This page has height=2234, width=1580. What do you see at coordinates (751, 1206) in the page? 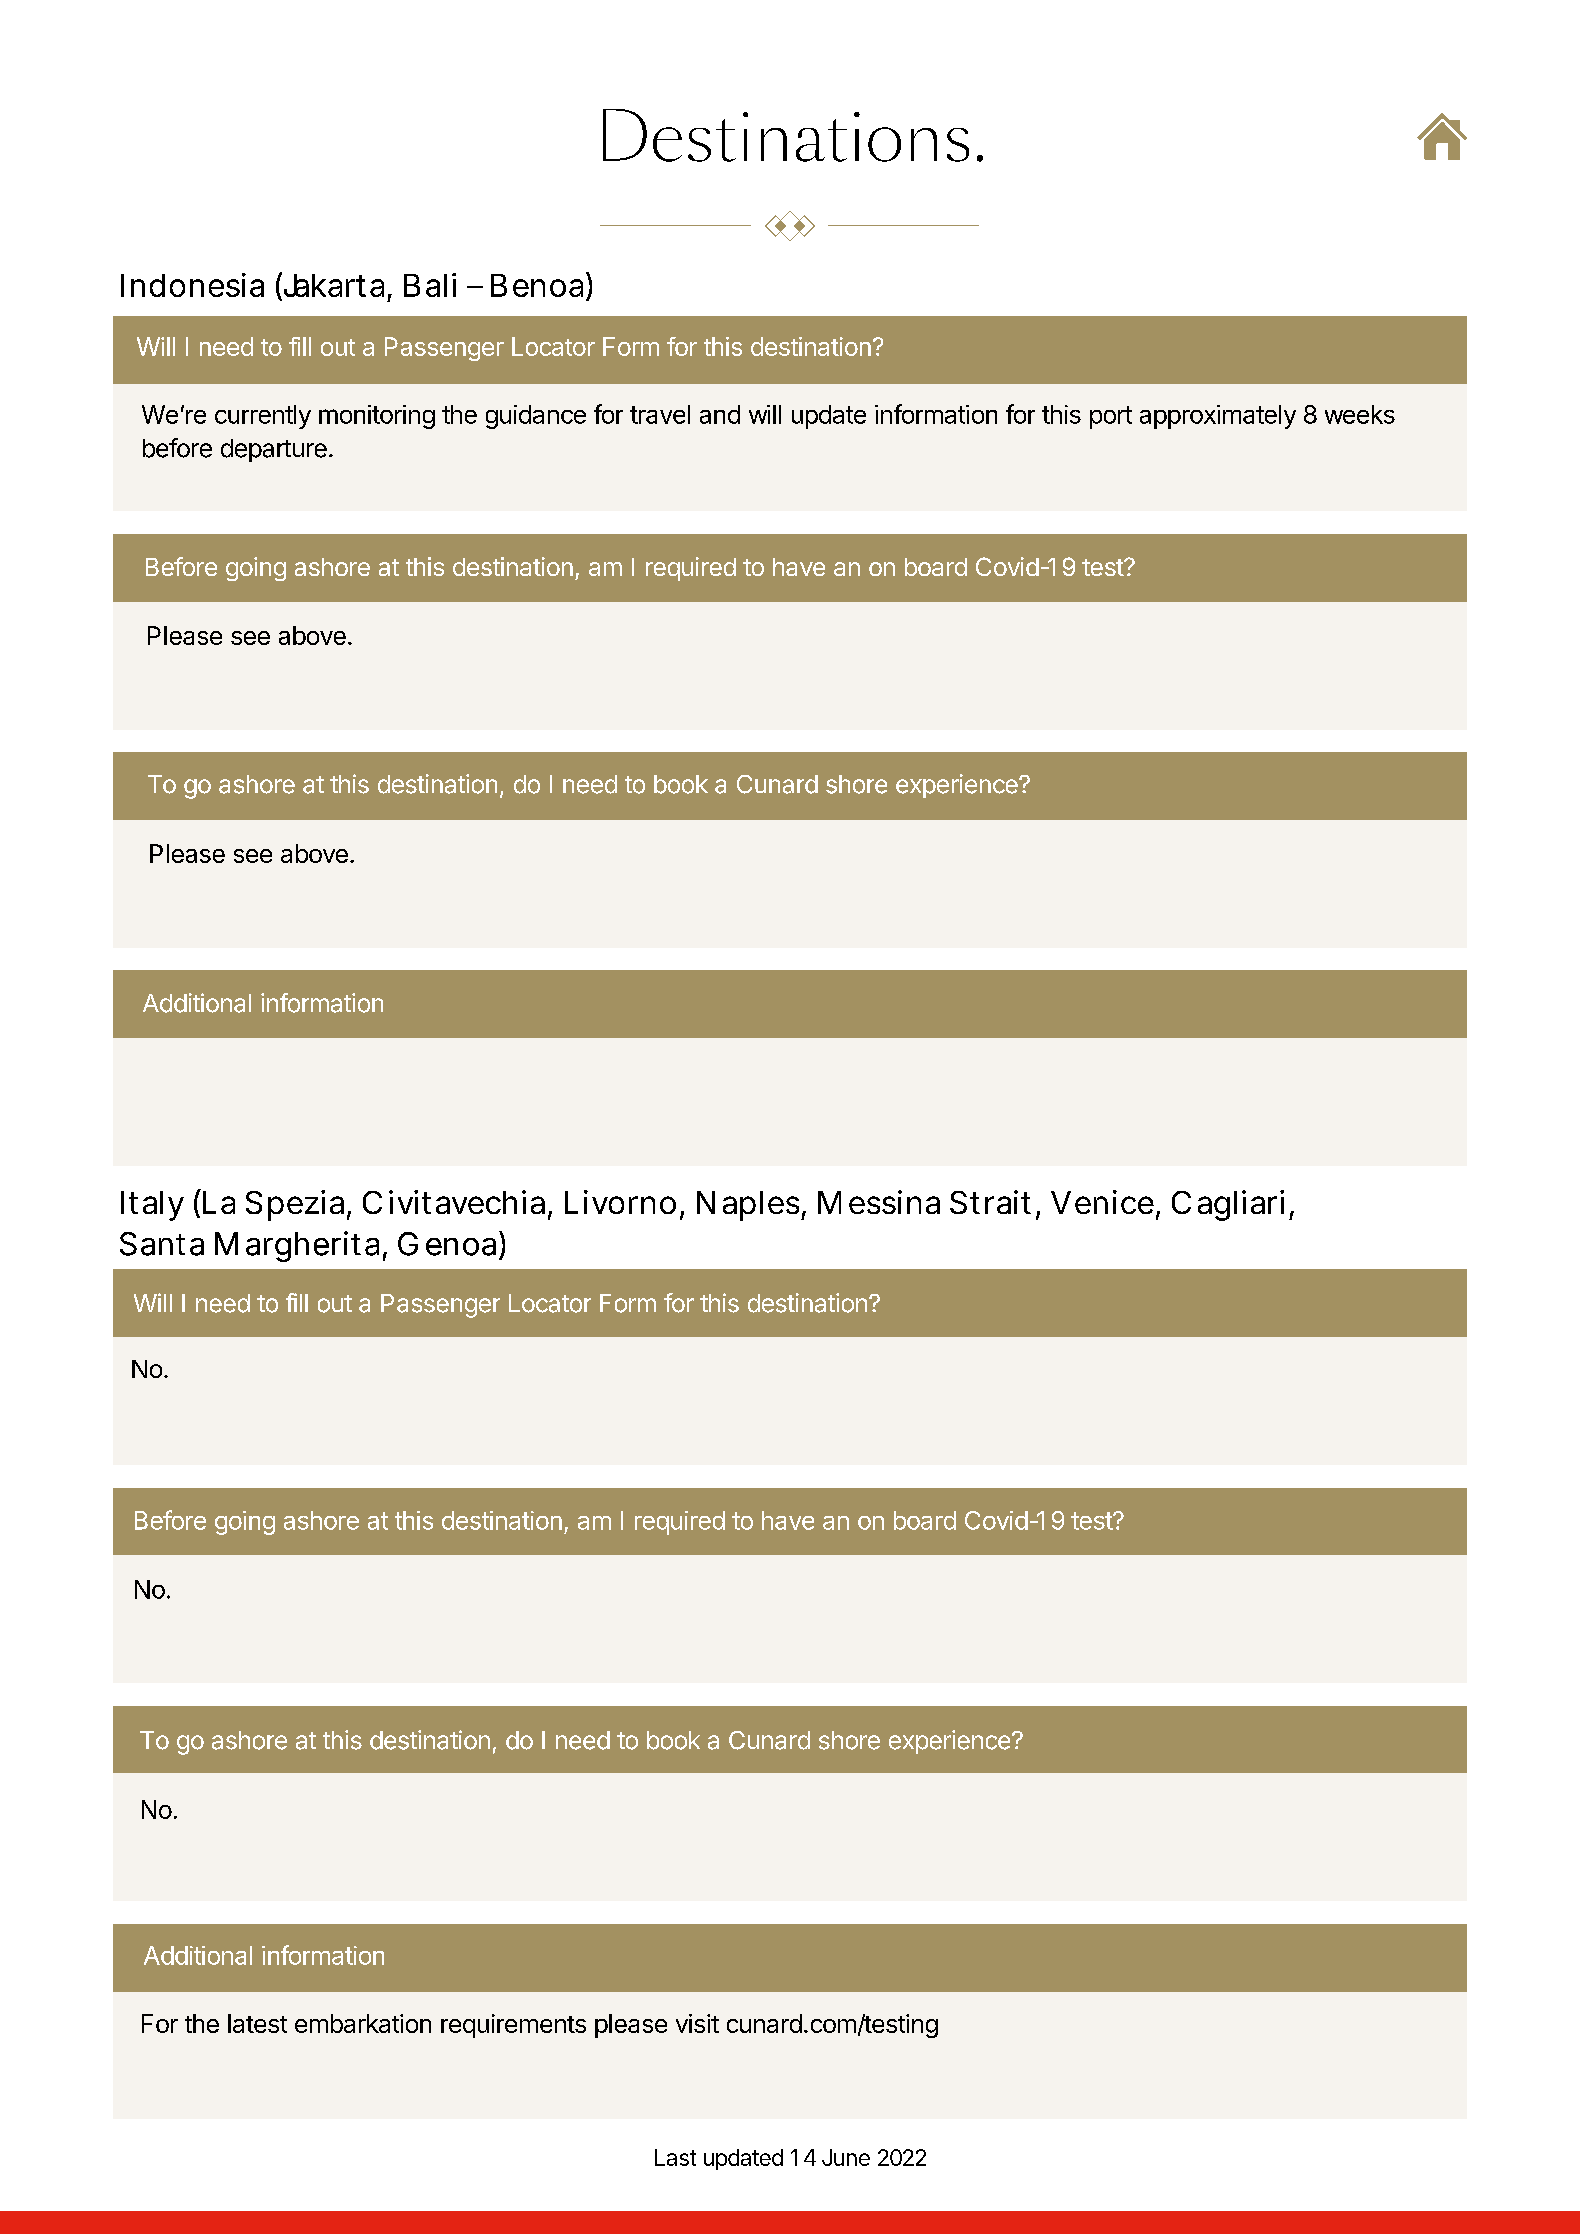
I see `Naples` at bounding box center [751, 1206].
